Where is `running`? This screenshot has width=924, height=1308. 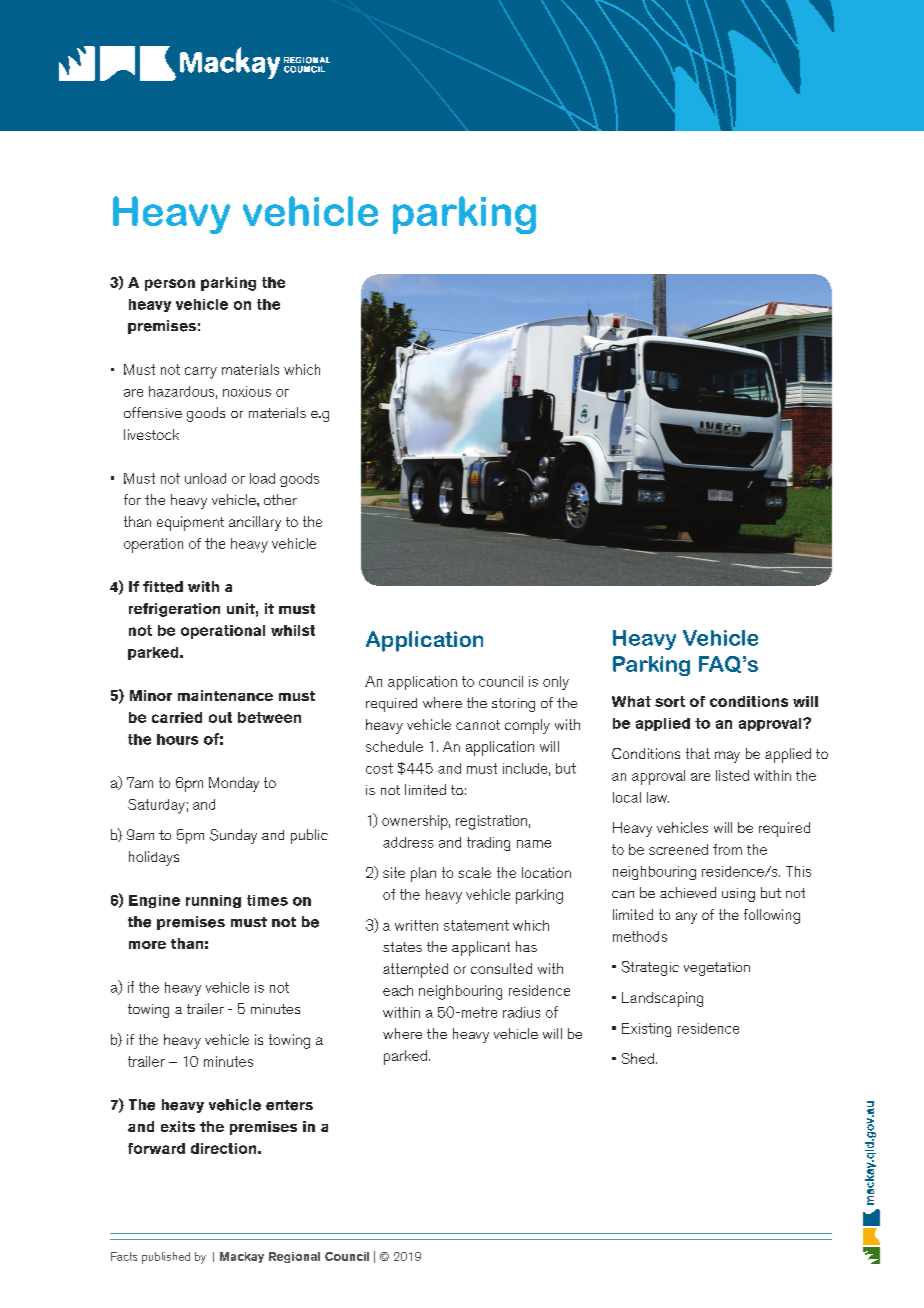 running is located at coordinates (213, 901).
